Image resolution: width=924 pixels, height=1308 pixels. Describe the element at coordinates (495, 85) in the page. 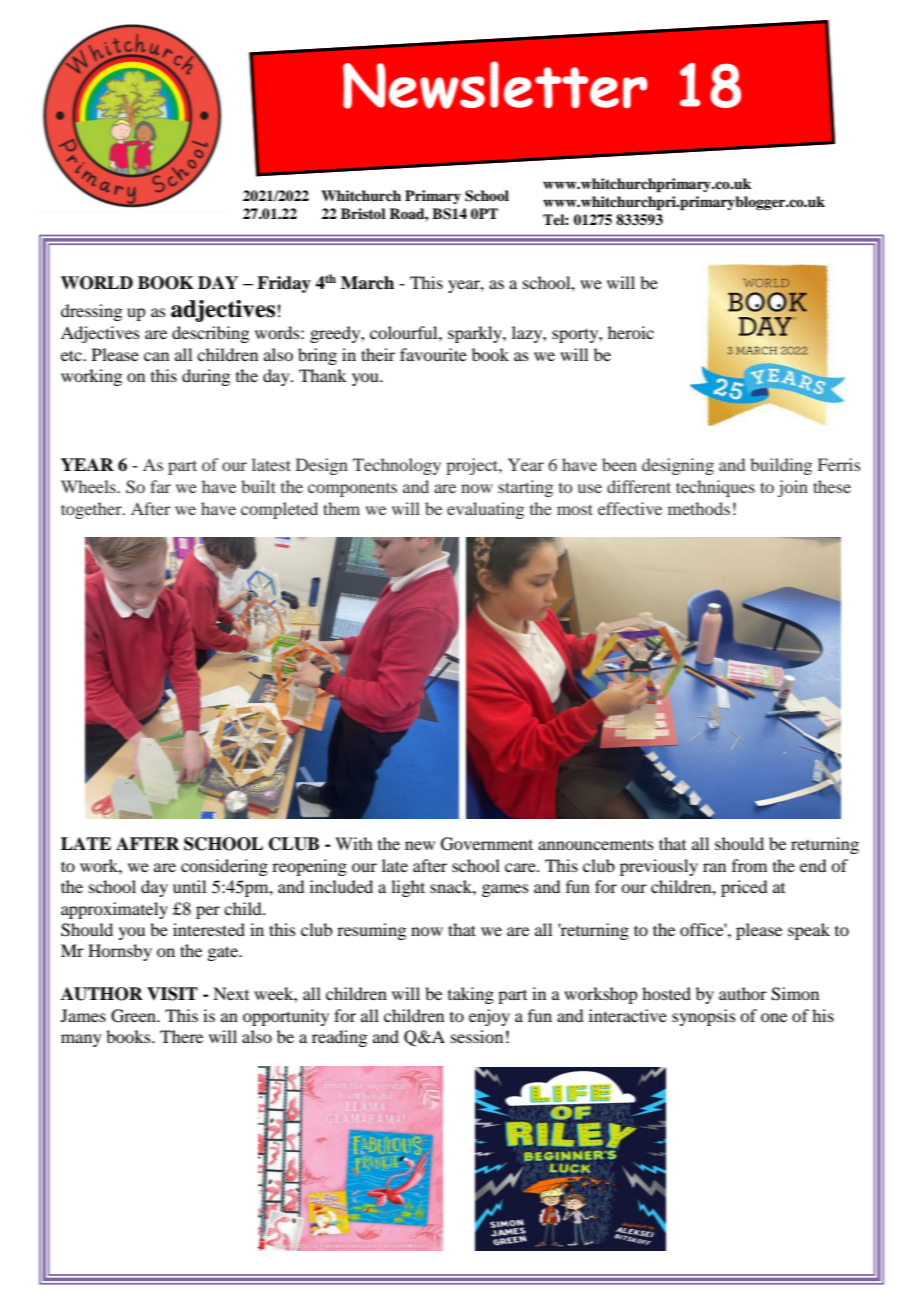

I see `Newsletter` at that location.
